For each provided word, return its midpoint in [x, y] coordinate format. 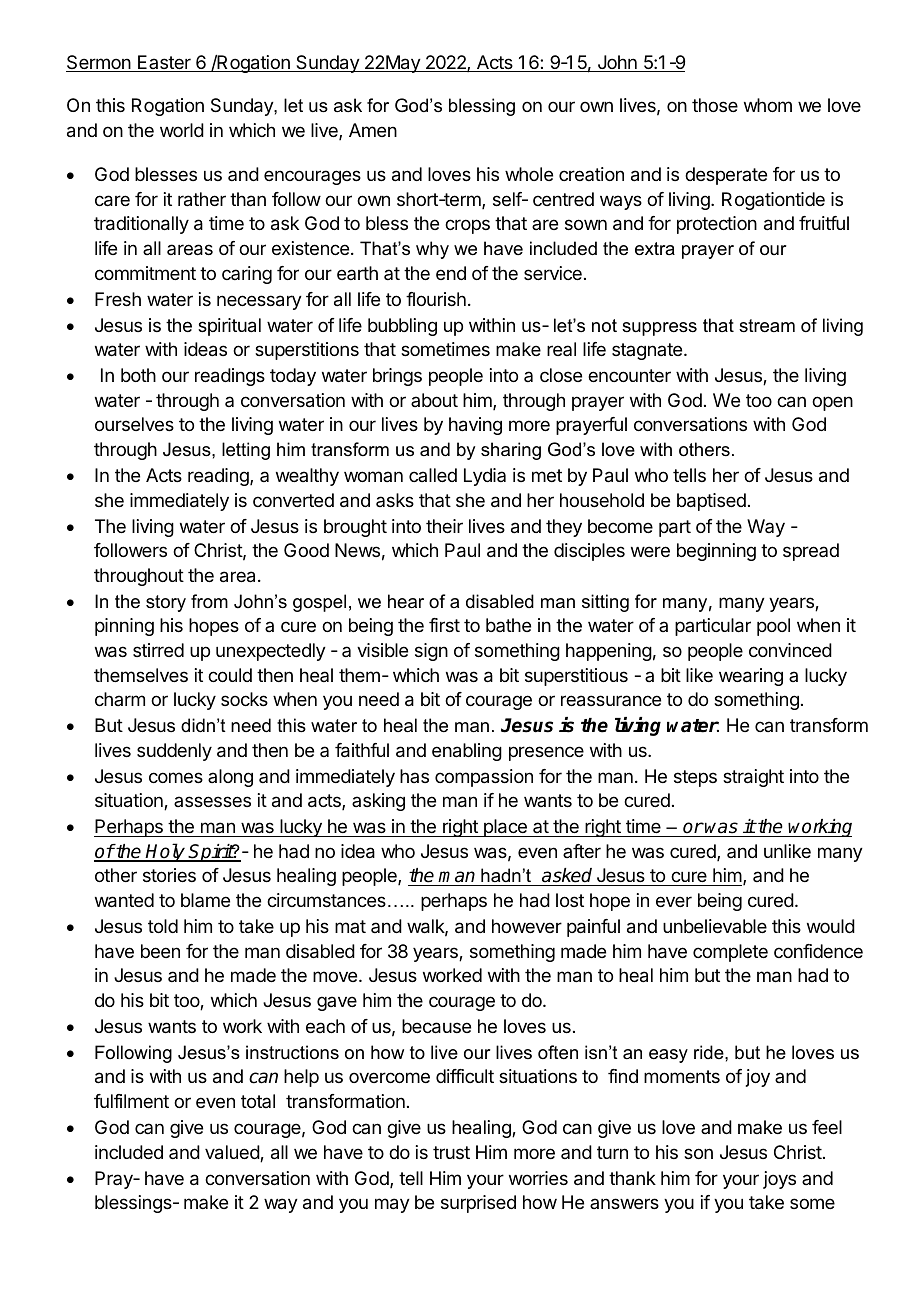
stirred [158, 650]
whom [768, 105]
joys [779, 1180]
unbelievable [715, 926]
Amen [373, 130]
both [138, 375]
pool [773, 627]
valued [233, 1153]
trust [451, 1152]
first [444, 625]
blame [205, 900]
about [434, 400]
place [505, 828]
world [182, 130]
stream [767, 326]
